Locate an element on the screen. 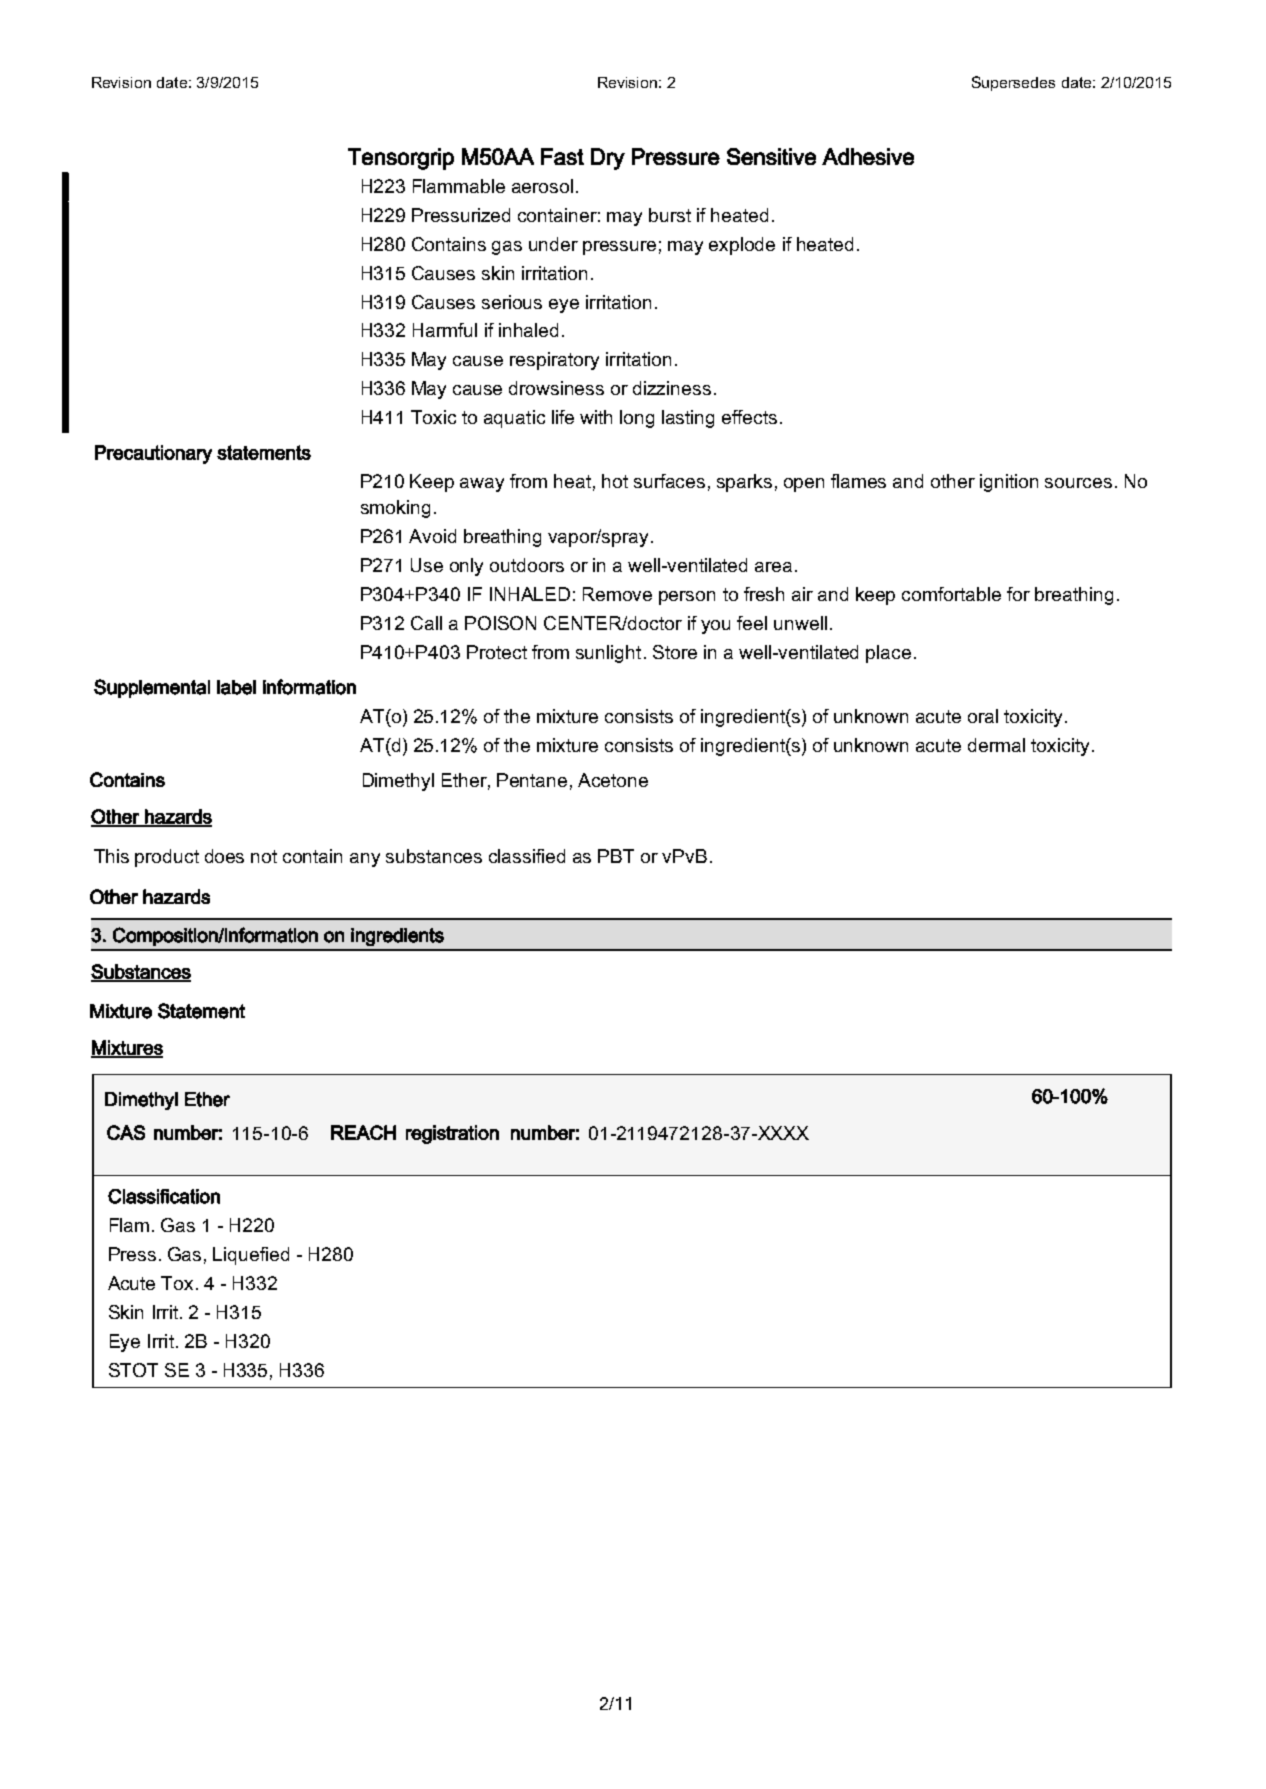  REACH is located at coordinates (363, 1132).
